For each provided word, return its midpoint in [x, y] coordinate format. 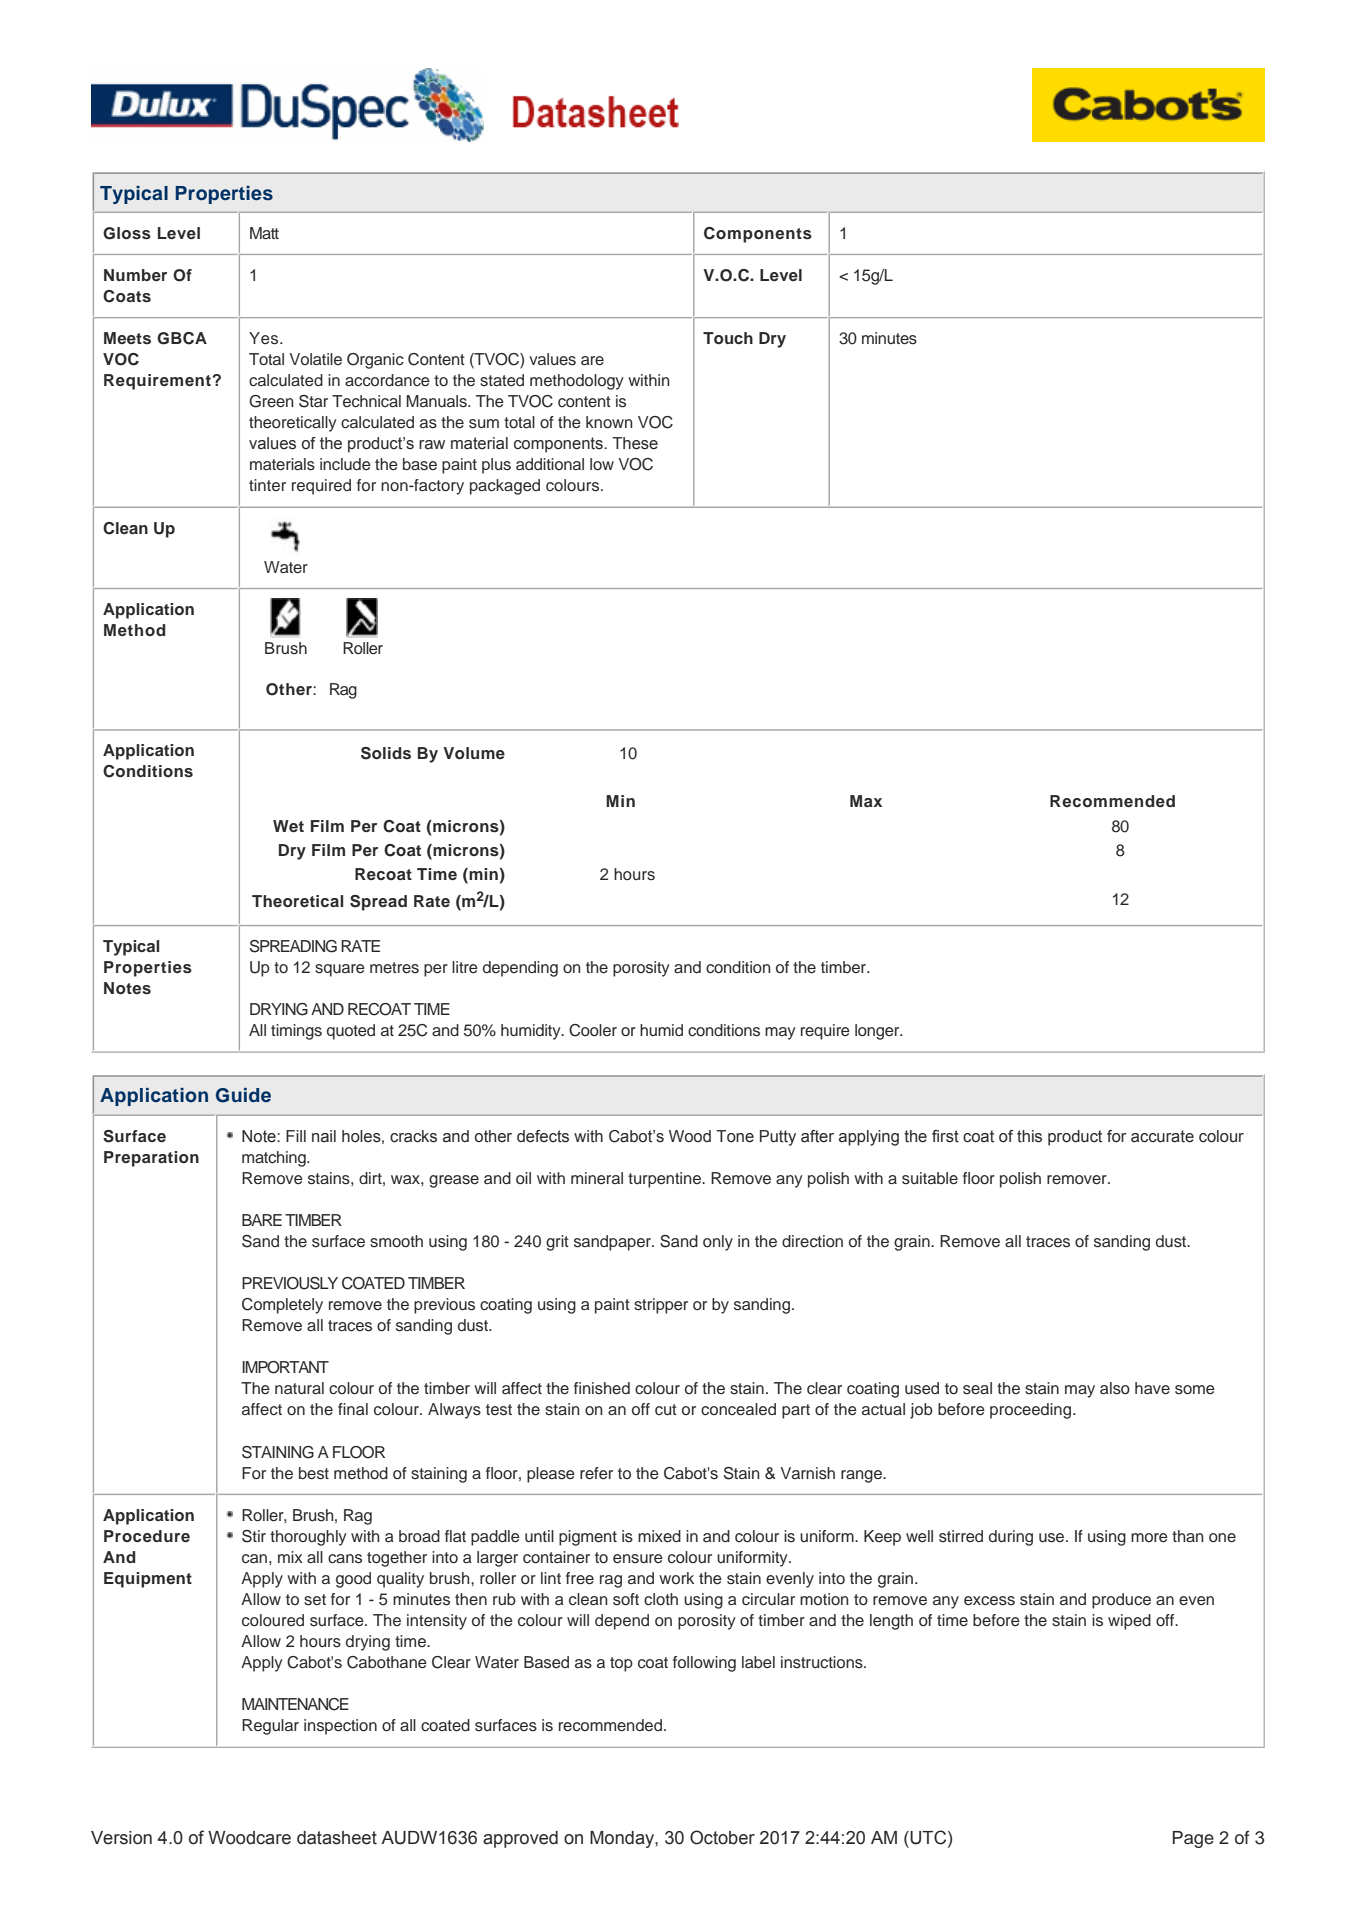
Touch [728, 338]
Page [1193, 1839]
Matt [264, 233]
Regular [270, 1727]
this [1029, 1136]
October [722, 1837]
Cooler [593, 1030]
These [635, 443]
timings [296, 1032]
